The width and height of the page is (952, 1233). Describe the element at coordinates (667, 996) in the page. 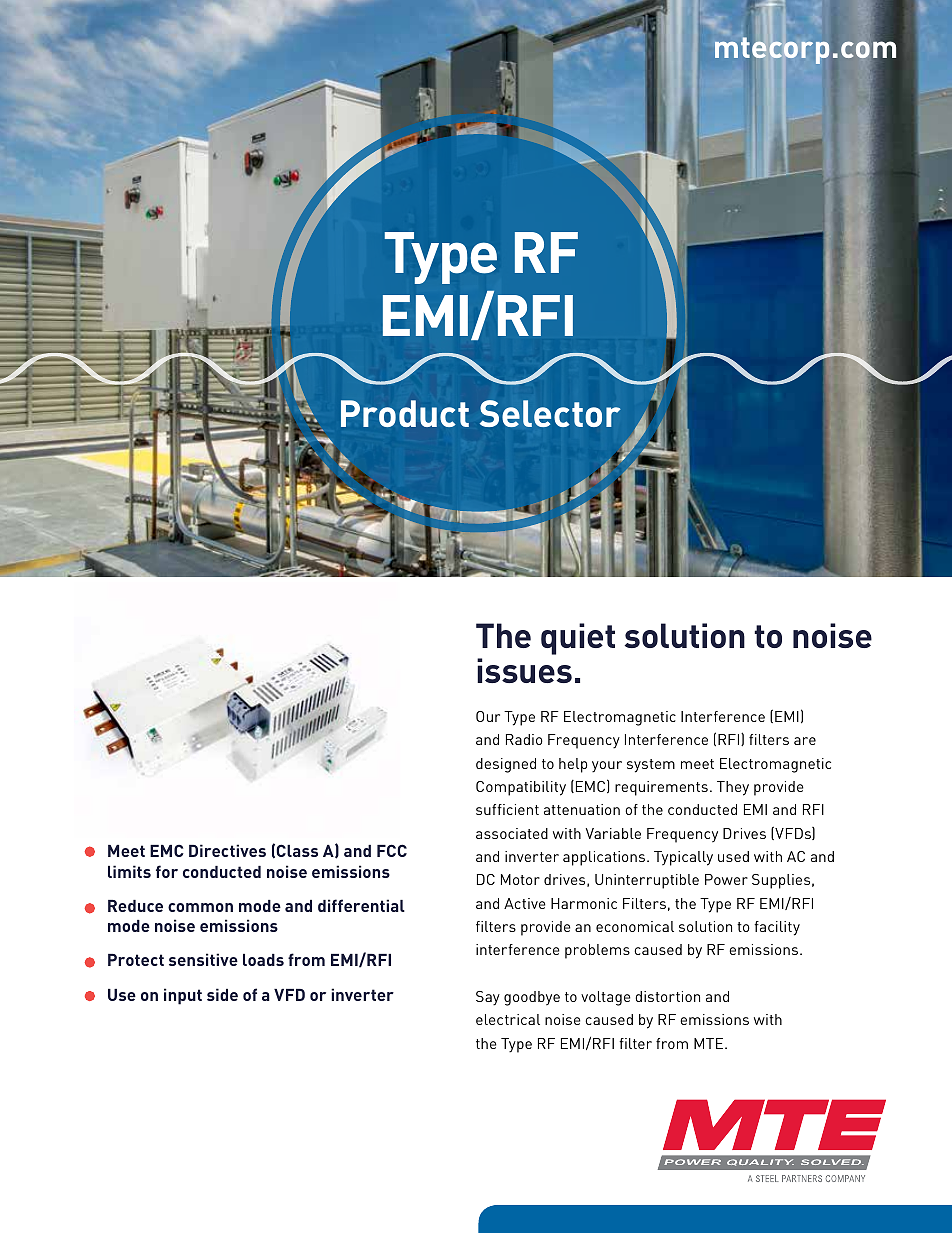

I see `distortion` at that location.
